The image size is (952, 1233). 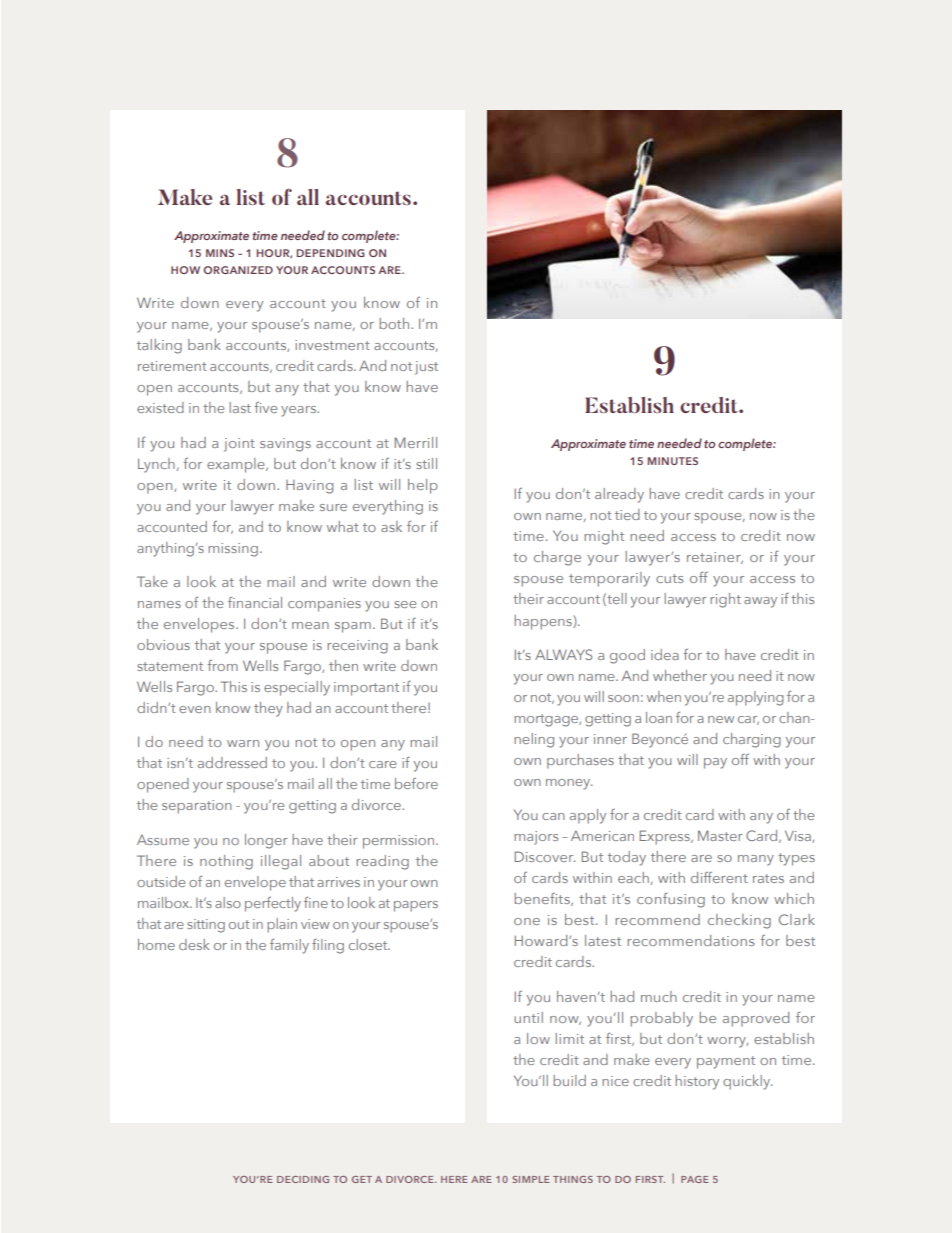 What do you see at coordinates (725, 600) in the screenshot?
I see `right` at bounding box center [725, 600].
